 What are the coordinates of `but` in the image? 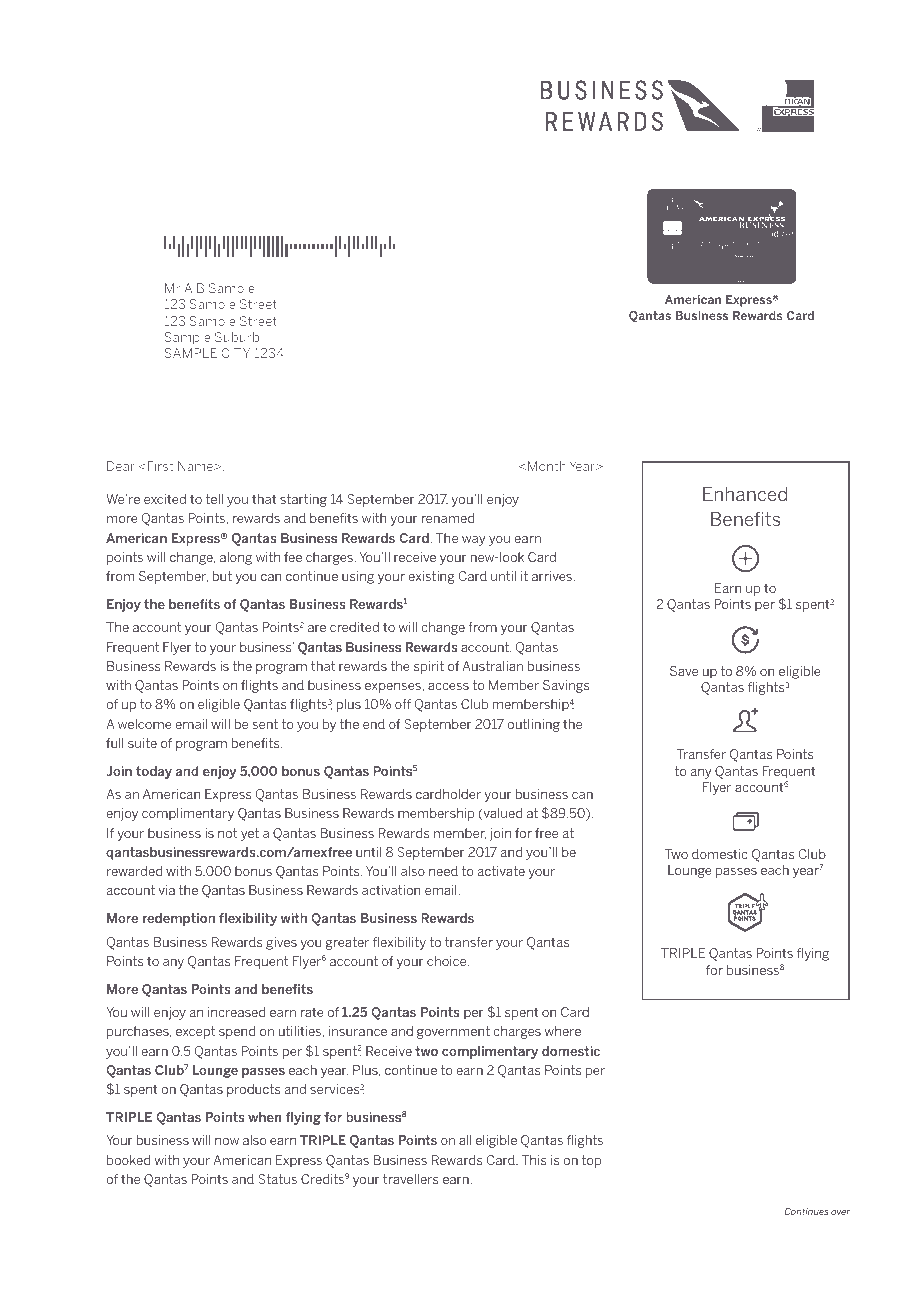 It's located at (222, 576).
